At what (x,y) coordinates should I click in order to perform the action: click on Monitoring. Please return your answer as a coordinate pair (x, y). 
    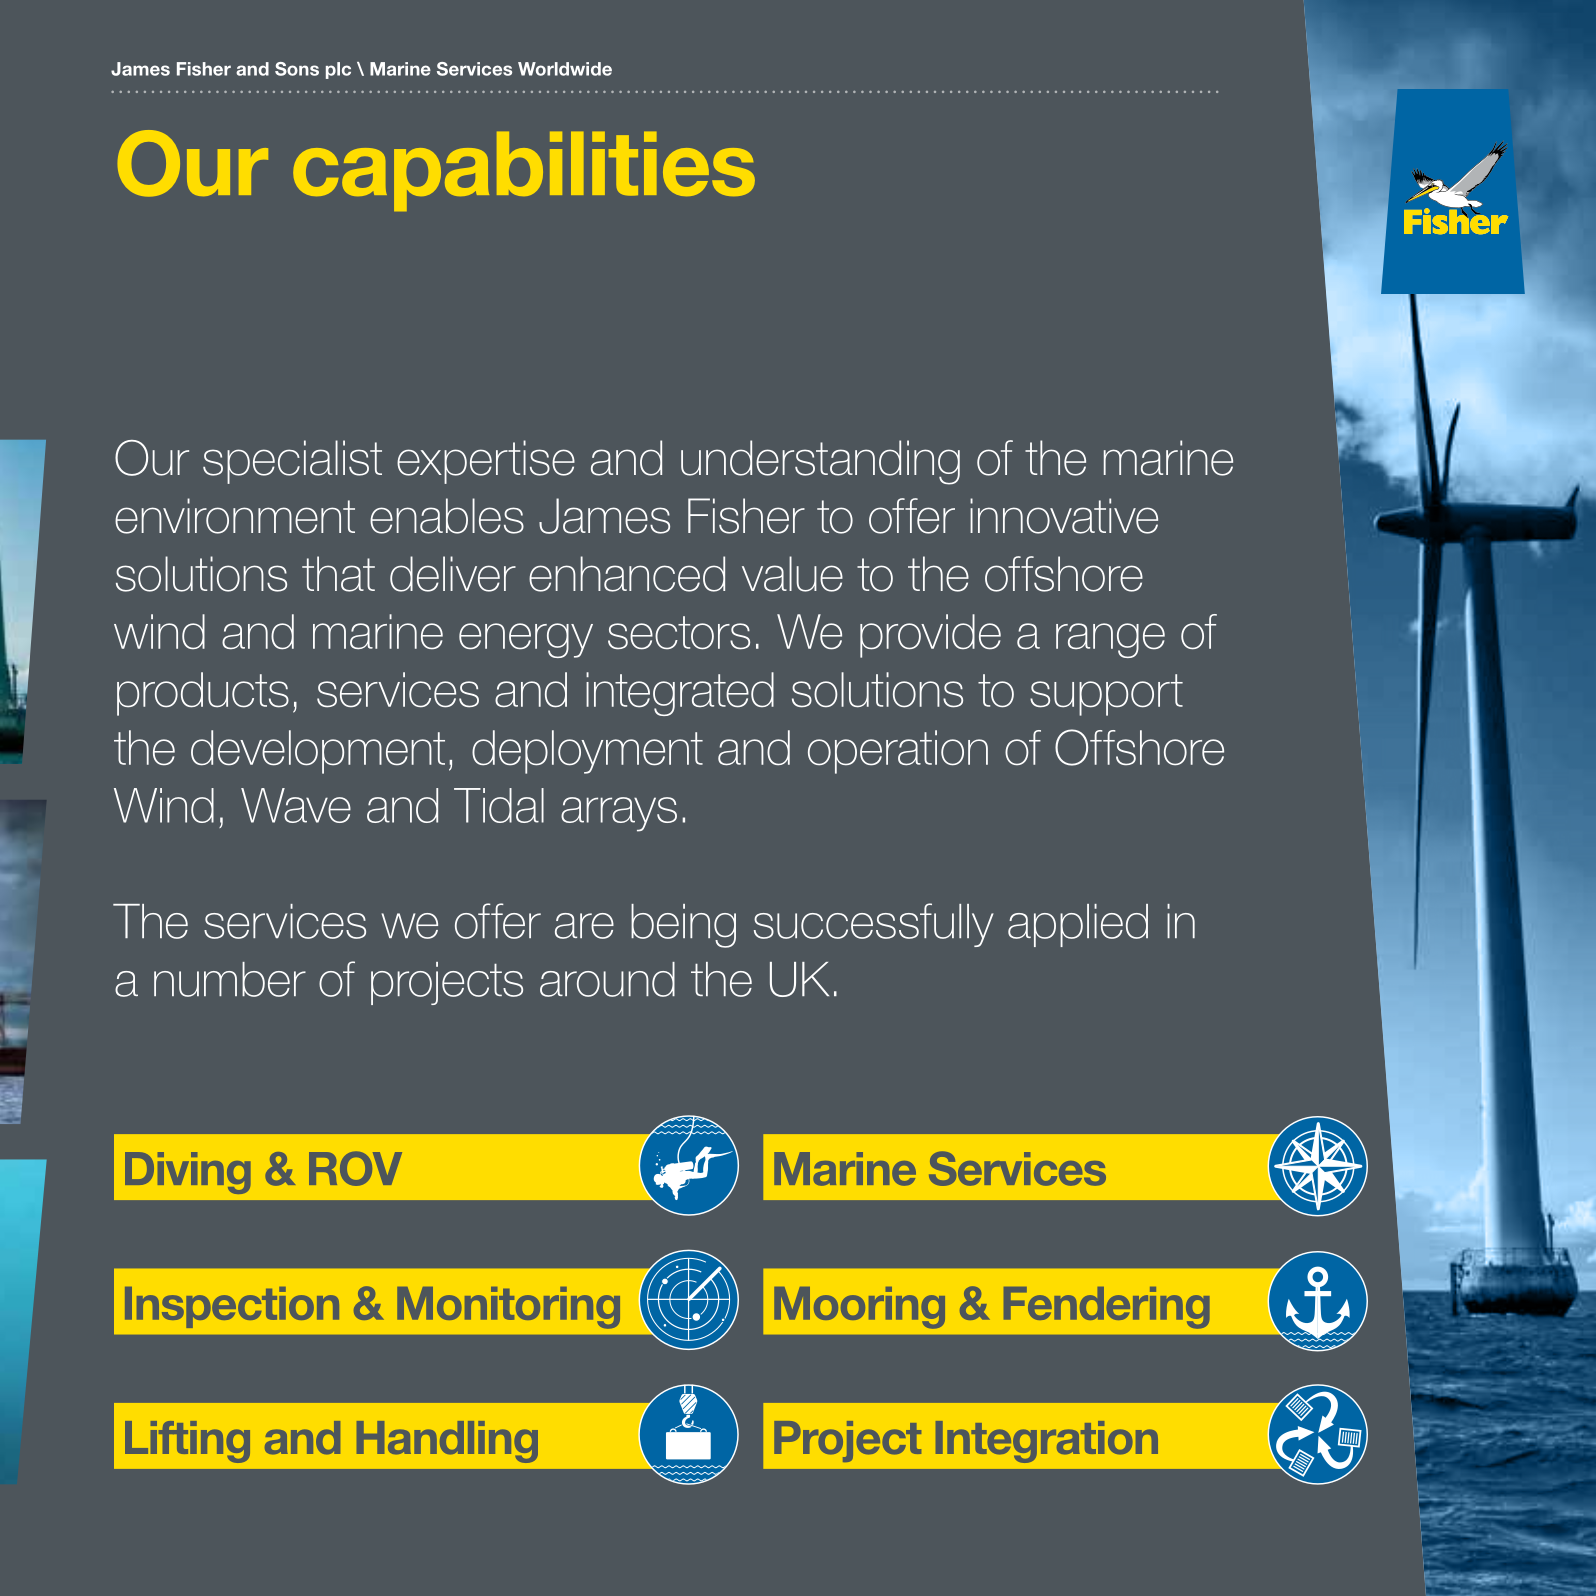
    Looking at the image, I should click on (508, 1308).
